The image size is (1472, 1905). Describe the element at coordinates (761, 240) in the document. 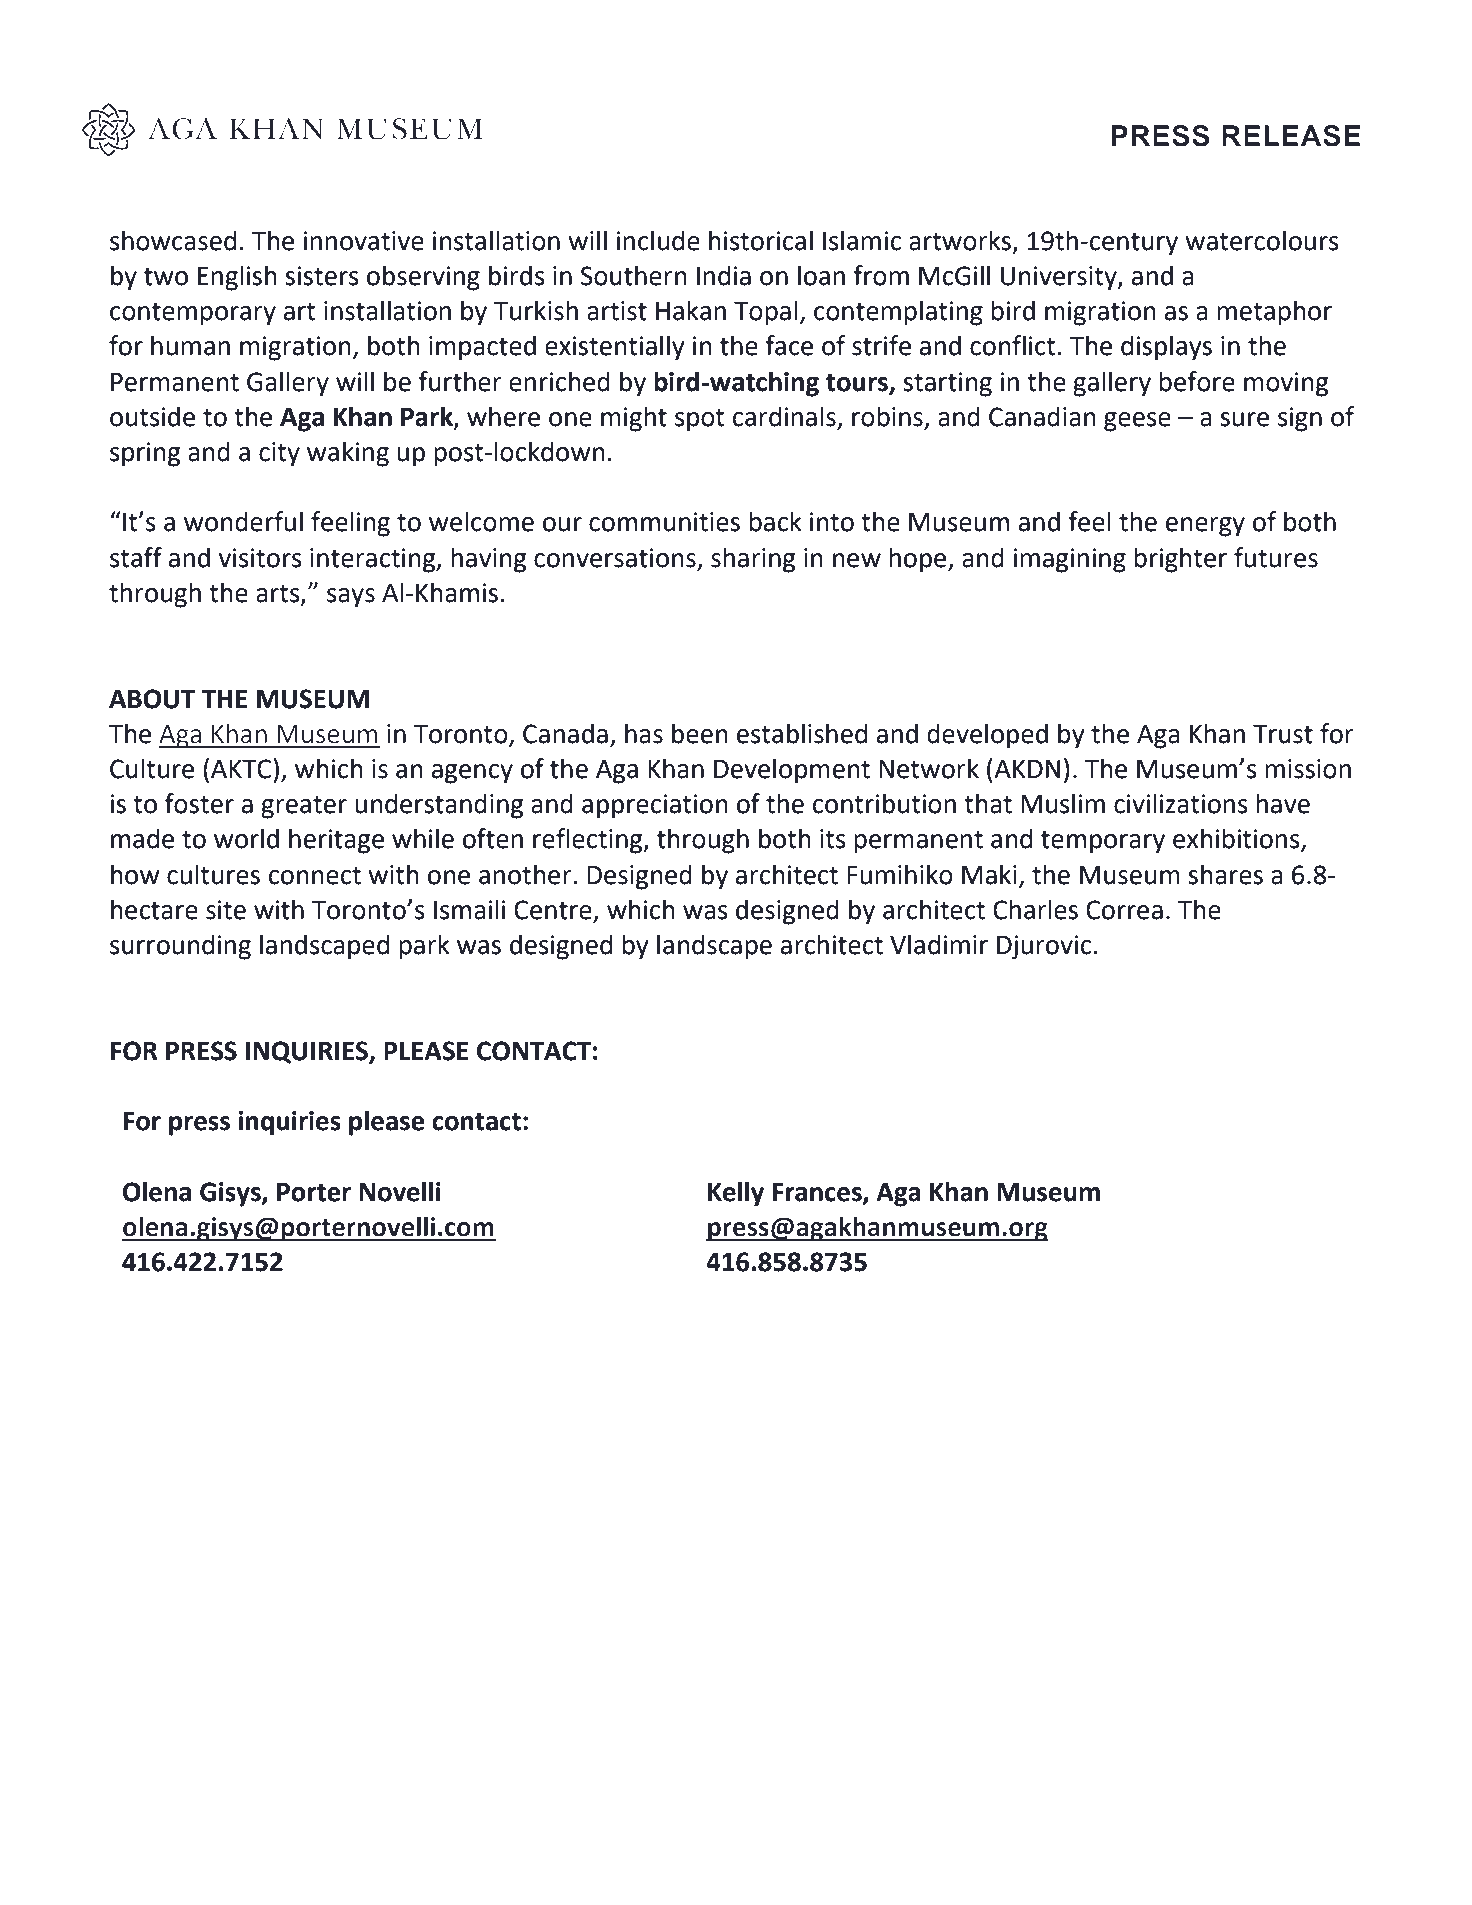

I see `historical` at that location.
